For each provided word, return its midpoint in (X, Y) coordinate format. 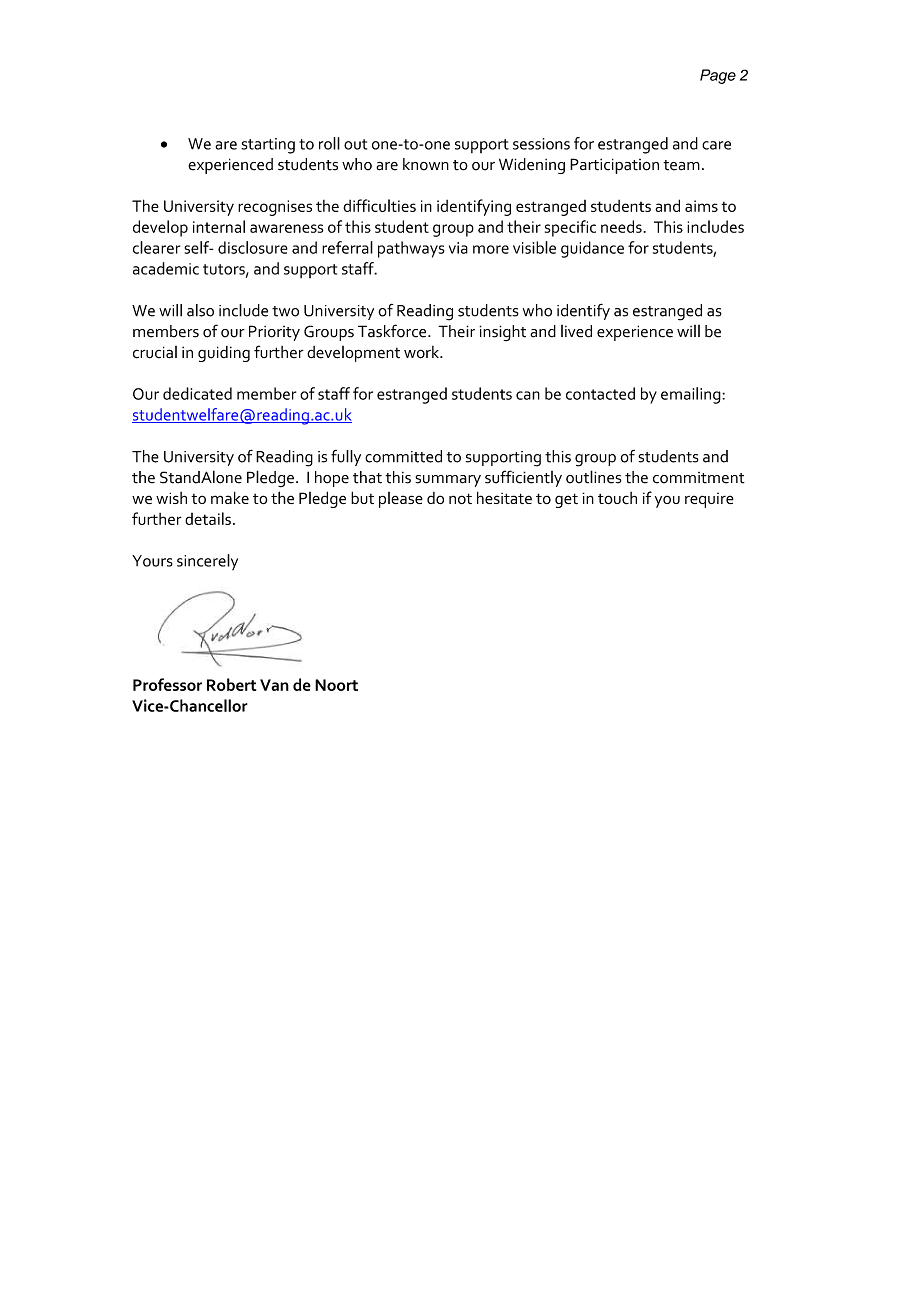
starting (268, 146)
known (426, 164)
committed (403, 456)
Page (718, 76)
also (200, 310)
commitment (699, 478)
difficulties (379, 205)
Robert (231, 684)
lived (576, 331)
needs (622, 226)
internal (219, 226)
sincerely (207, 562)
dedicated (197, 393)
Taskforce (393, 331)
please (401, 500)
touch (617, 498)
